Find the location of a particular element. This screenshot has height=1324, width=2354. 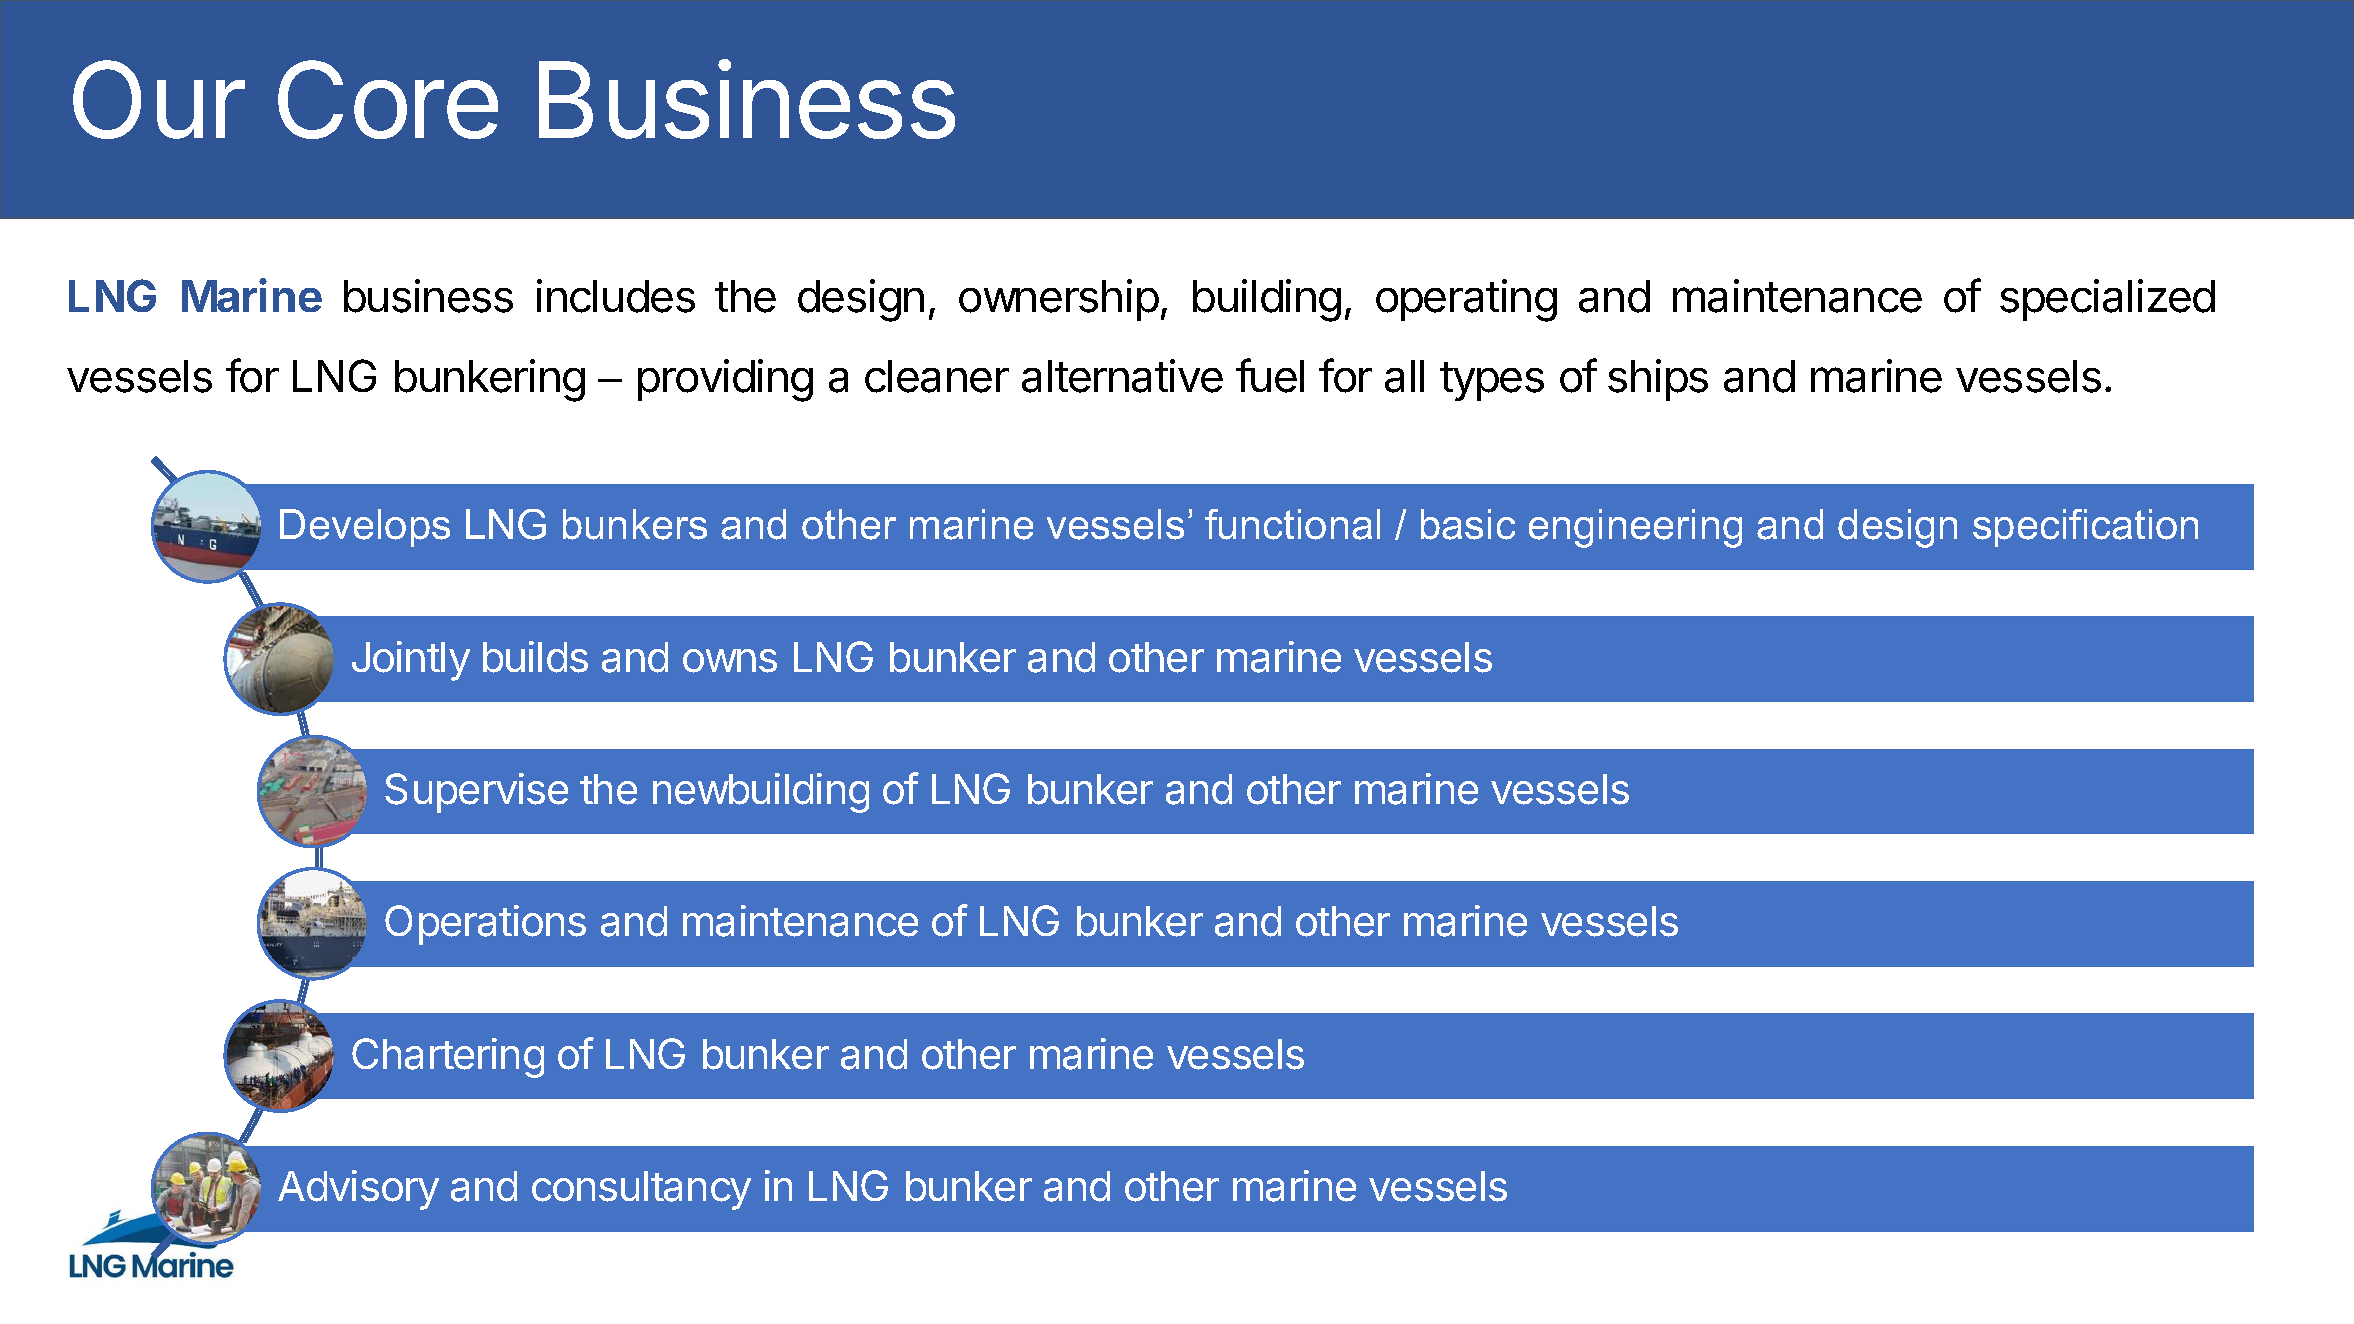

Core is located at coordinates (388, 99).
